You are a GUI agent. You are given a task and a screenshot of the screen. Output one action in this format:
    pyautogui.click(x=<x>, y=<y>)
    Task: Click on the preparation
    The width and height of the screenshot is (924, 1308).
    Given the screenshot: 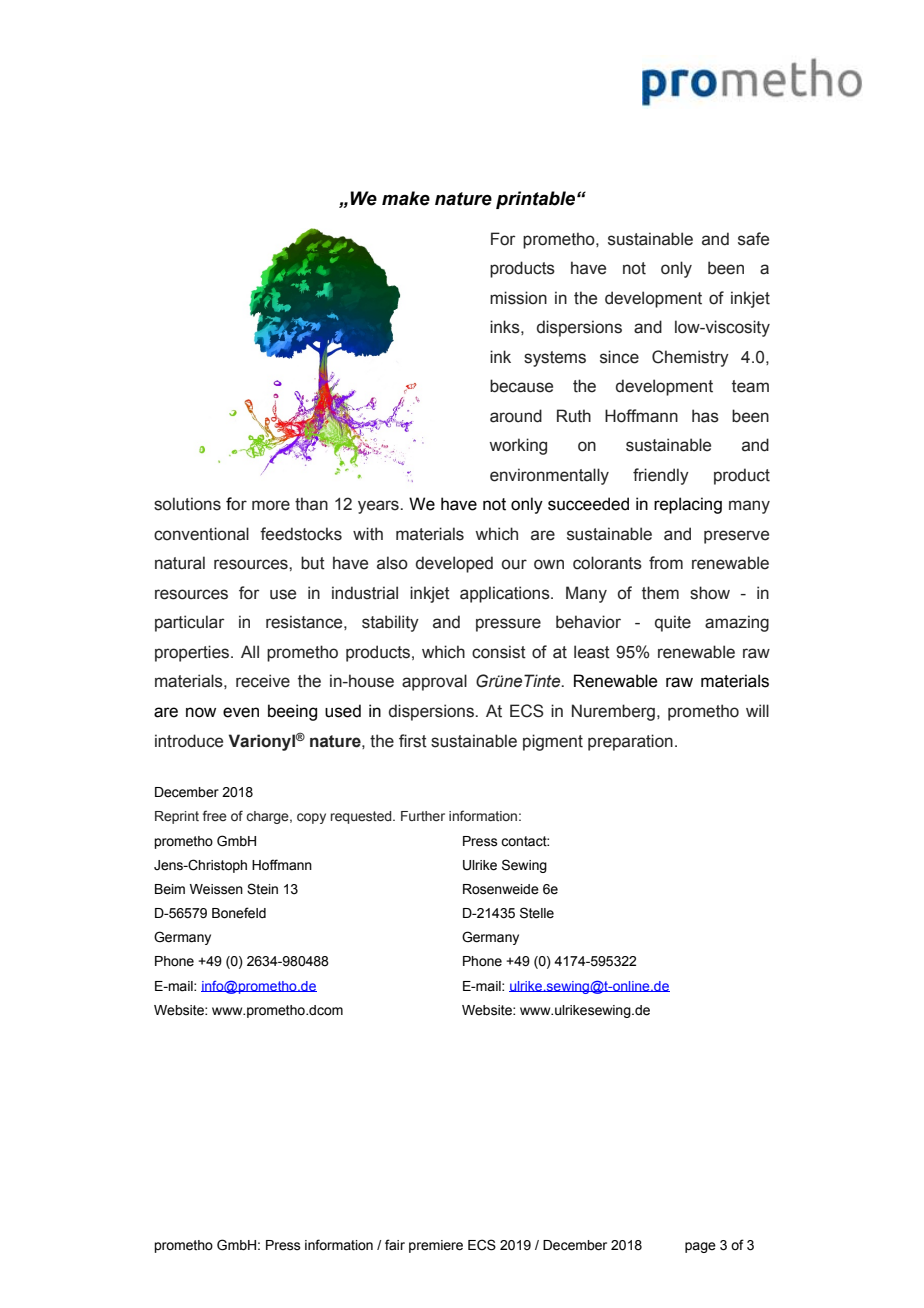 What is the action you would take?
    pyautogui.click(x=630, y=742)
